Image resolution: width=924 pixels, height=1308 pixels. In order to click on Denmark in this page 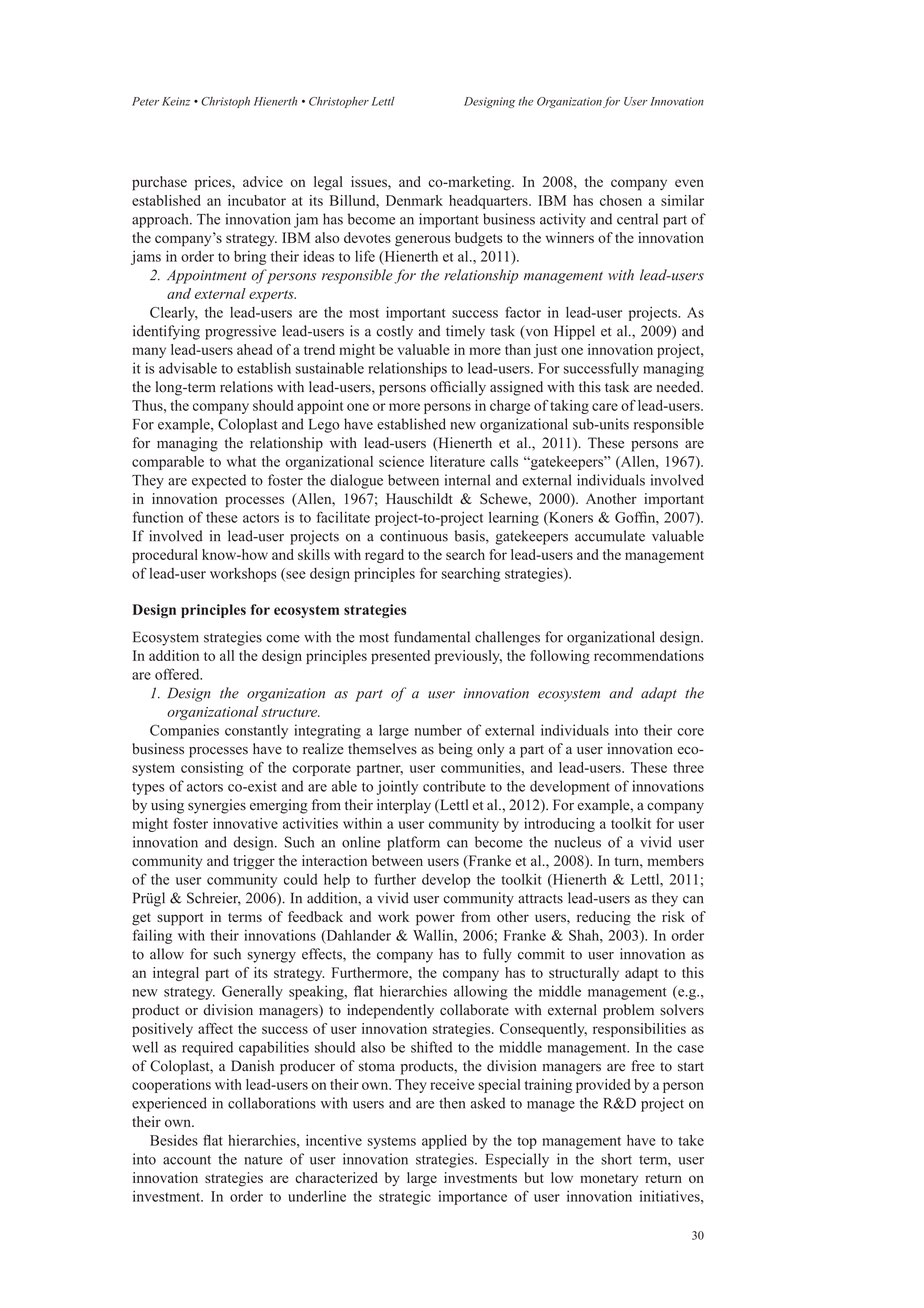, I will do `click(414, 200)`.
